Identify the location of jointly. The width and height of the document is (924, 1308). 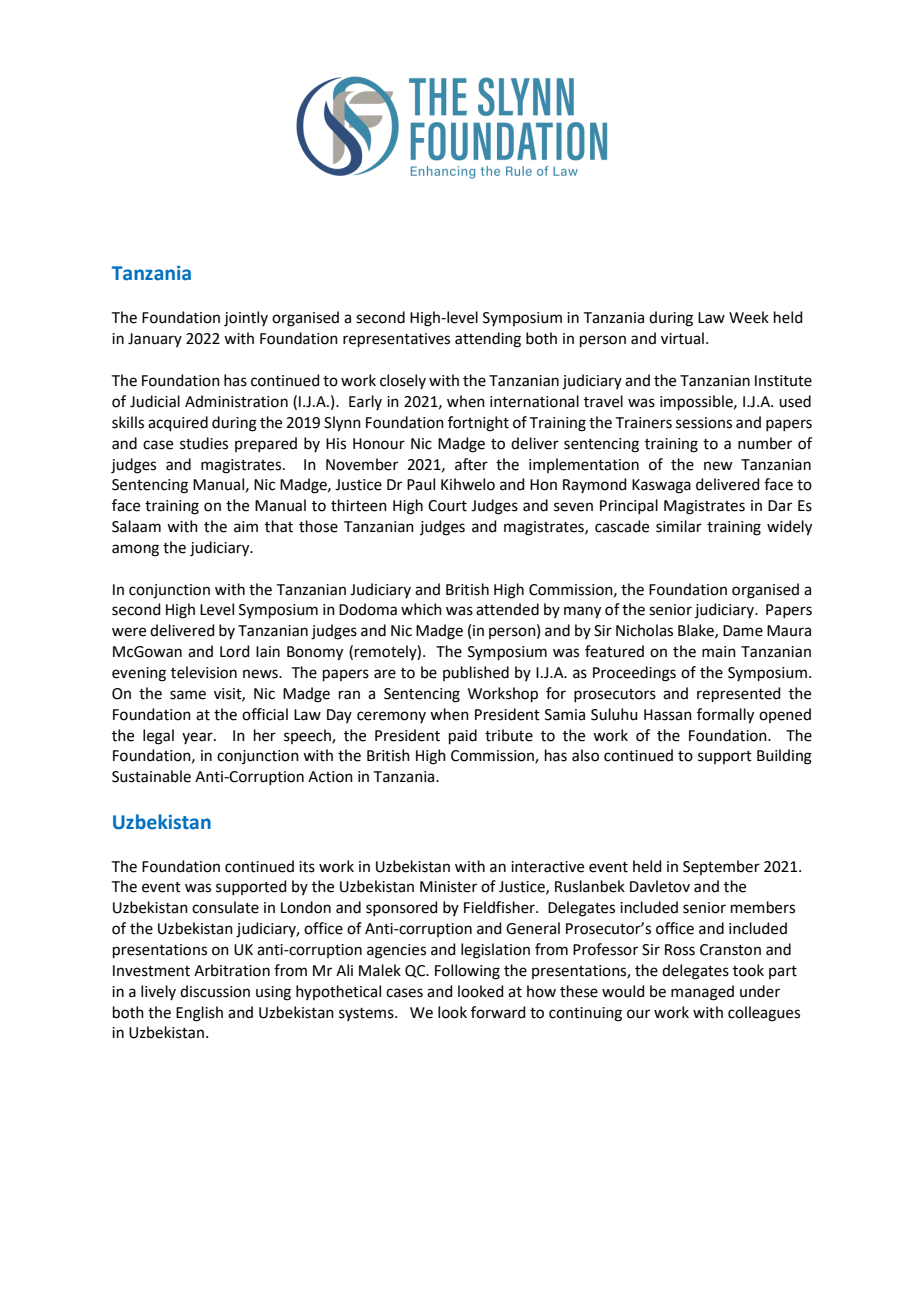
(246, 319).
